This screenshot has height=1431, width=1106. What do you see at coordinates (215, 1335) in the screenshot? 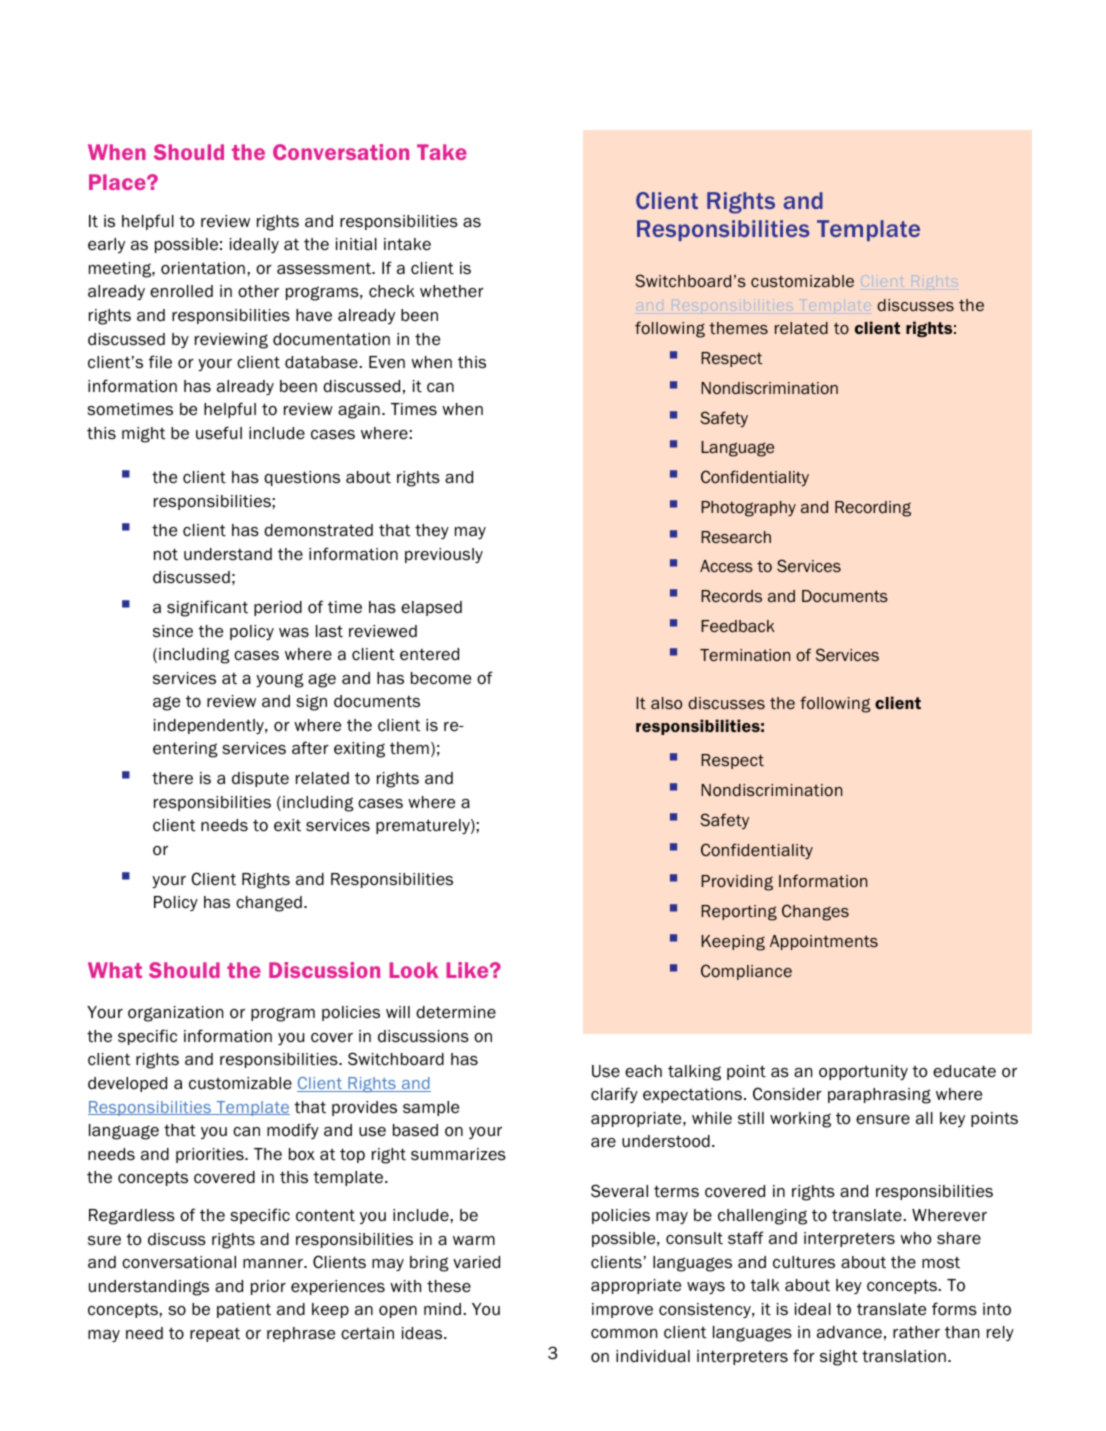
I see `repeat` at bounding box center [215, 1335].
